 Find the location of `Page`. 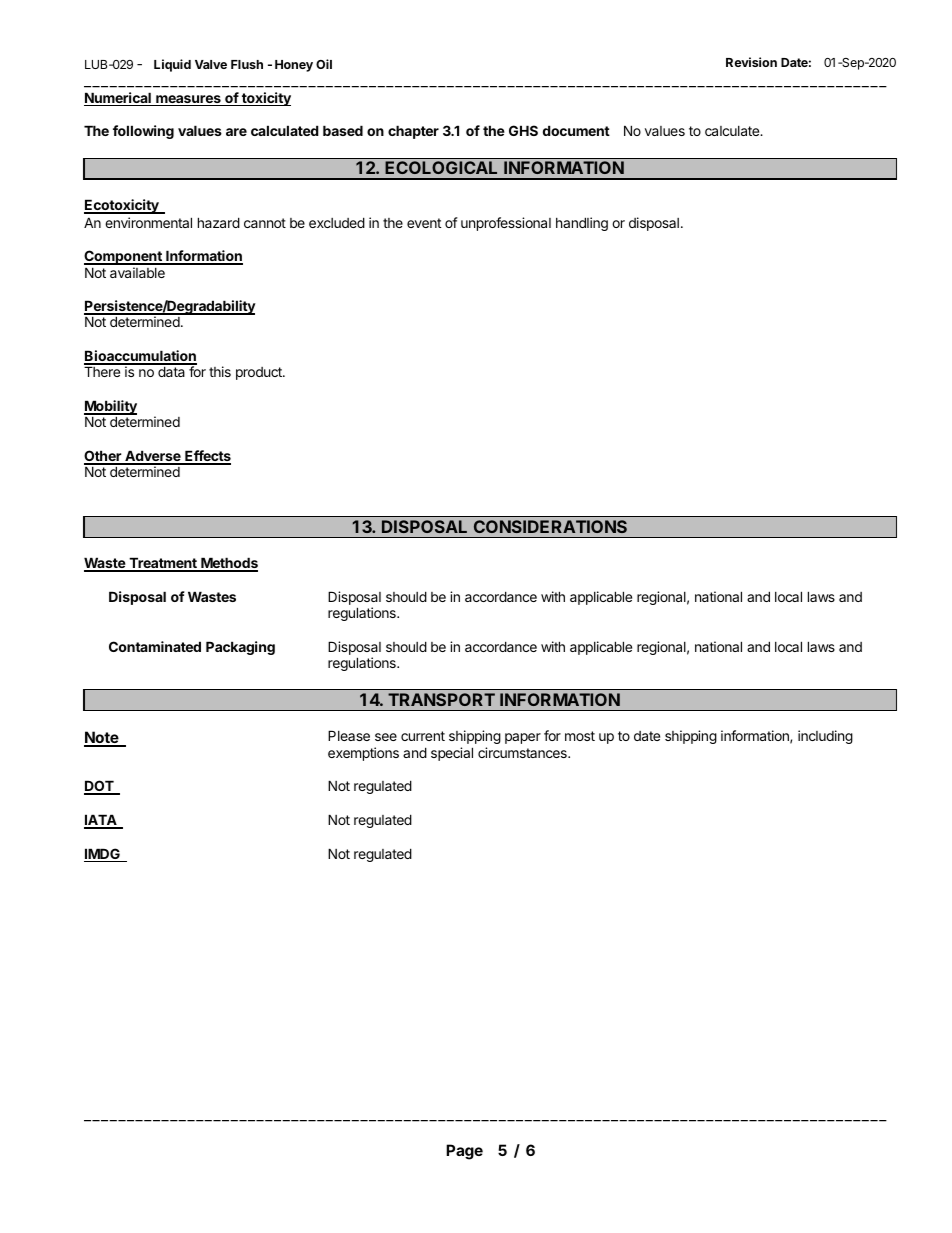

Page is located at coordinates (464, 1152).
